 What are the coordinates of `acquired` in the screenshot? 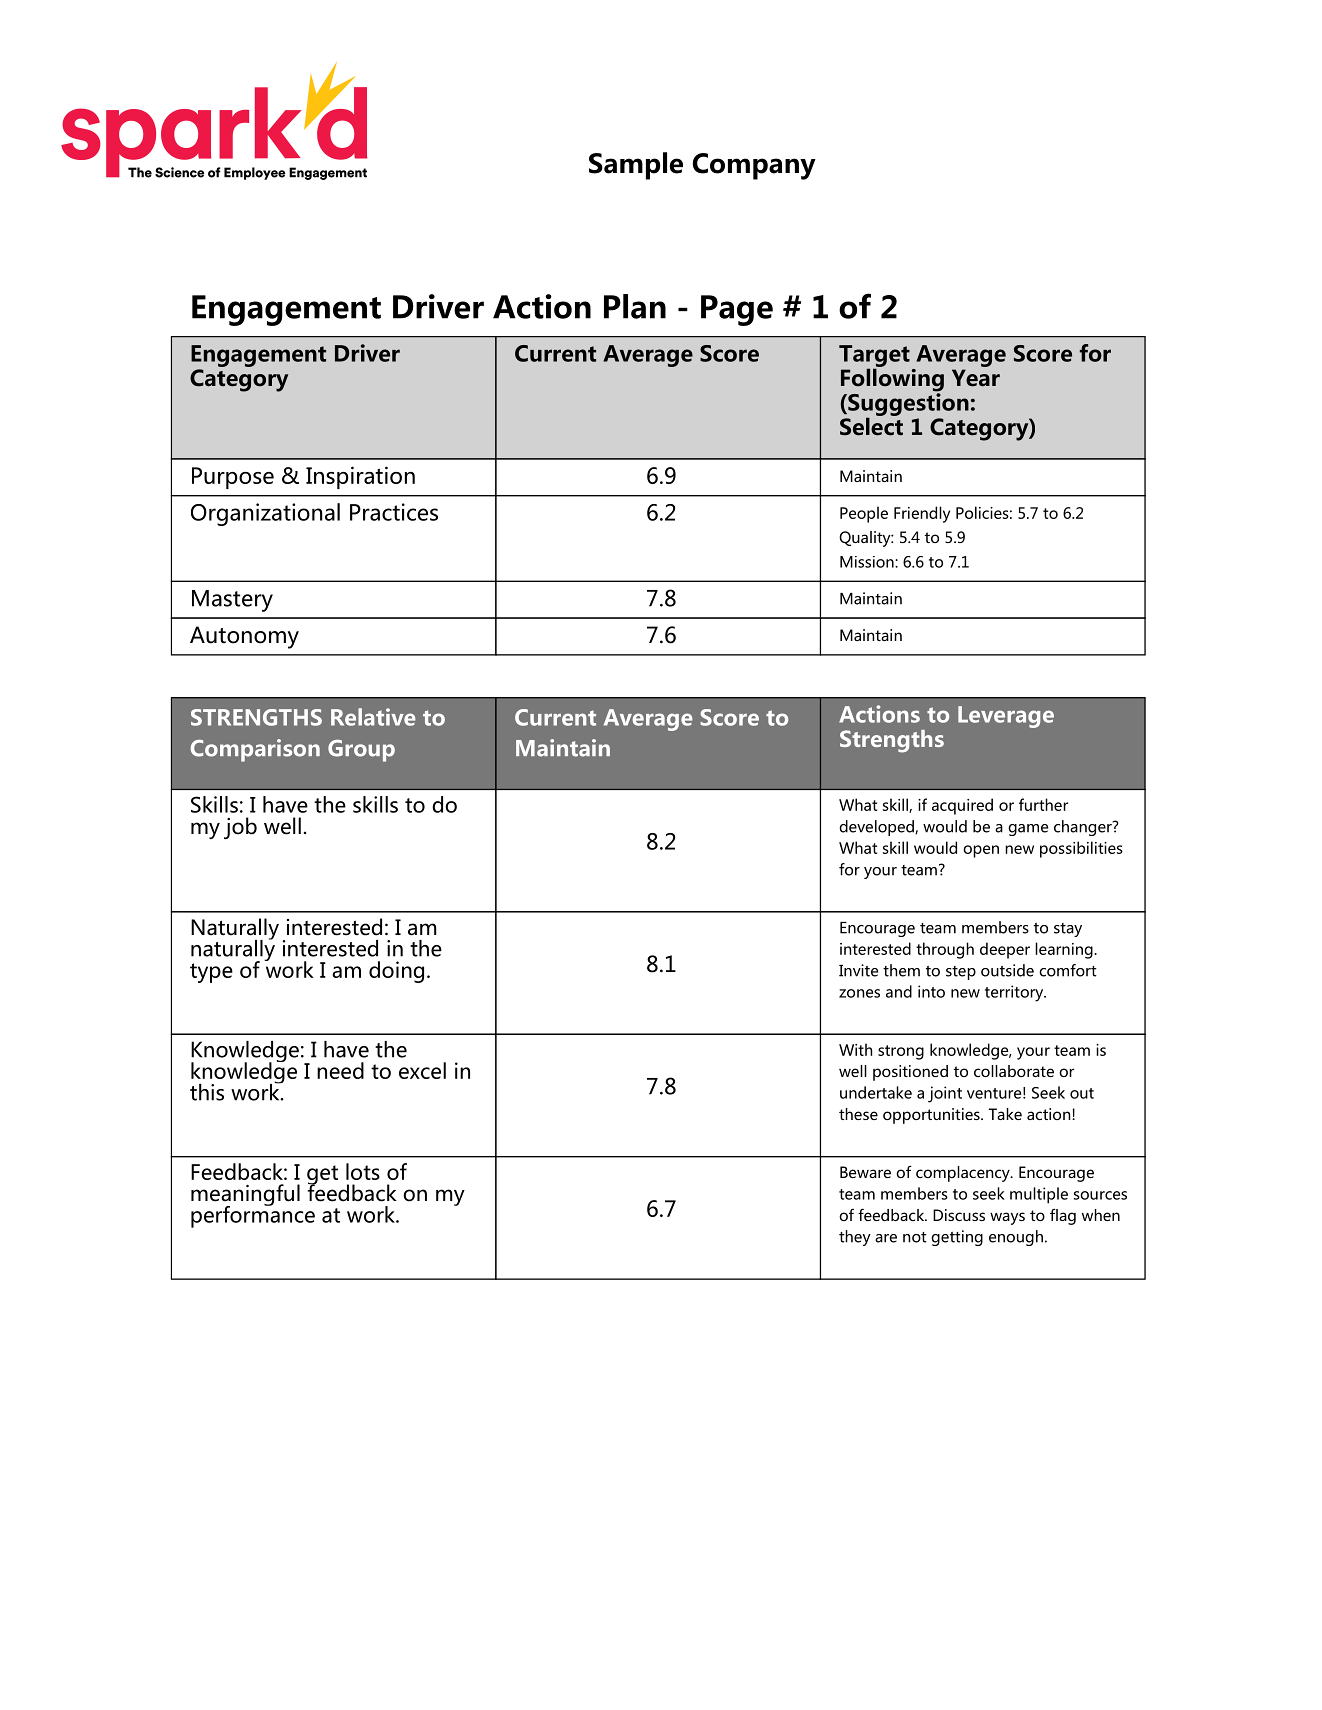 It's located at (962, 806).
